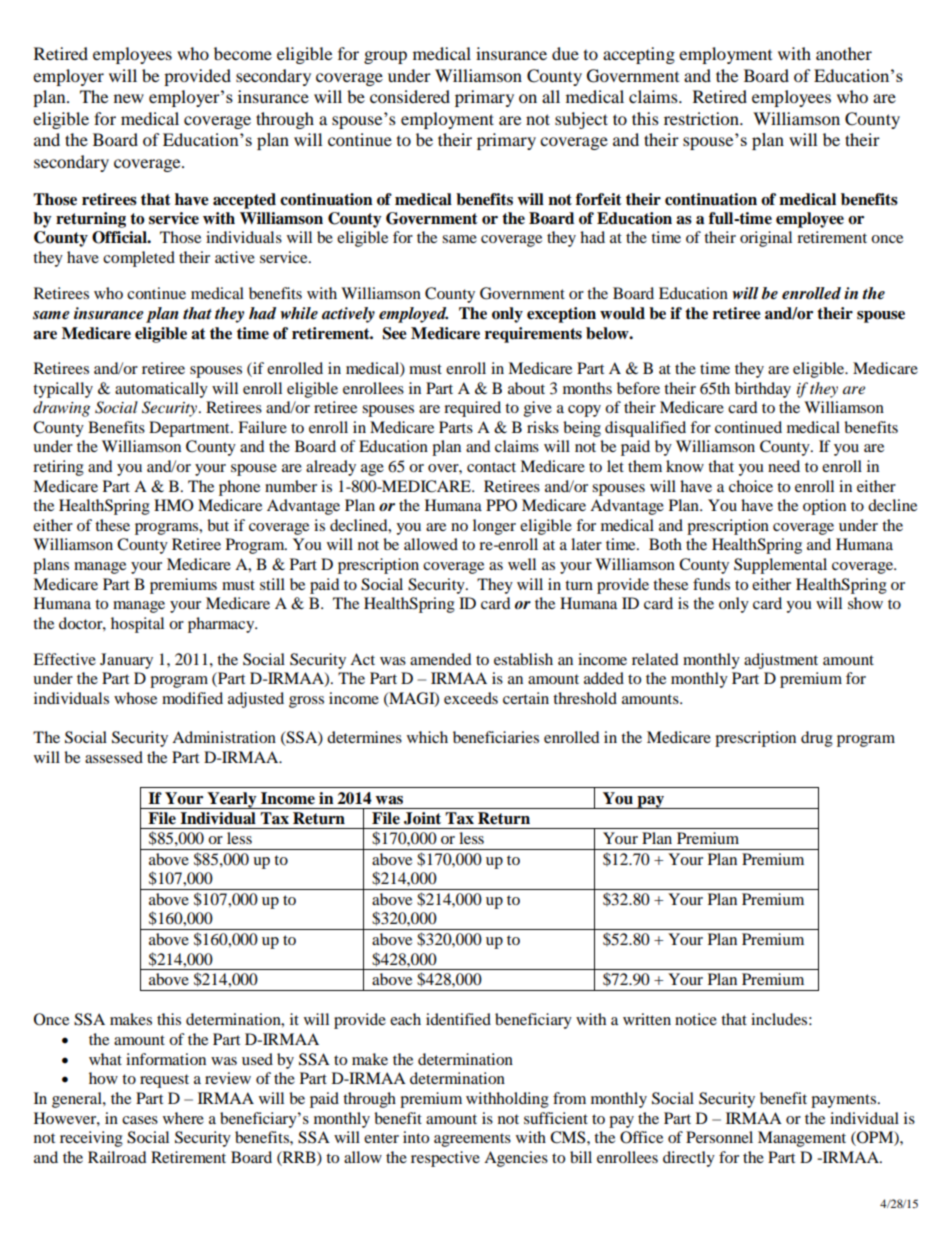 This document has width=952, height=1233. What do you see at coordinates (140, 1120) in the document?
I see `cases` at bounding box center [140, 1120].
